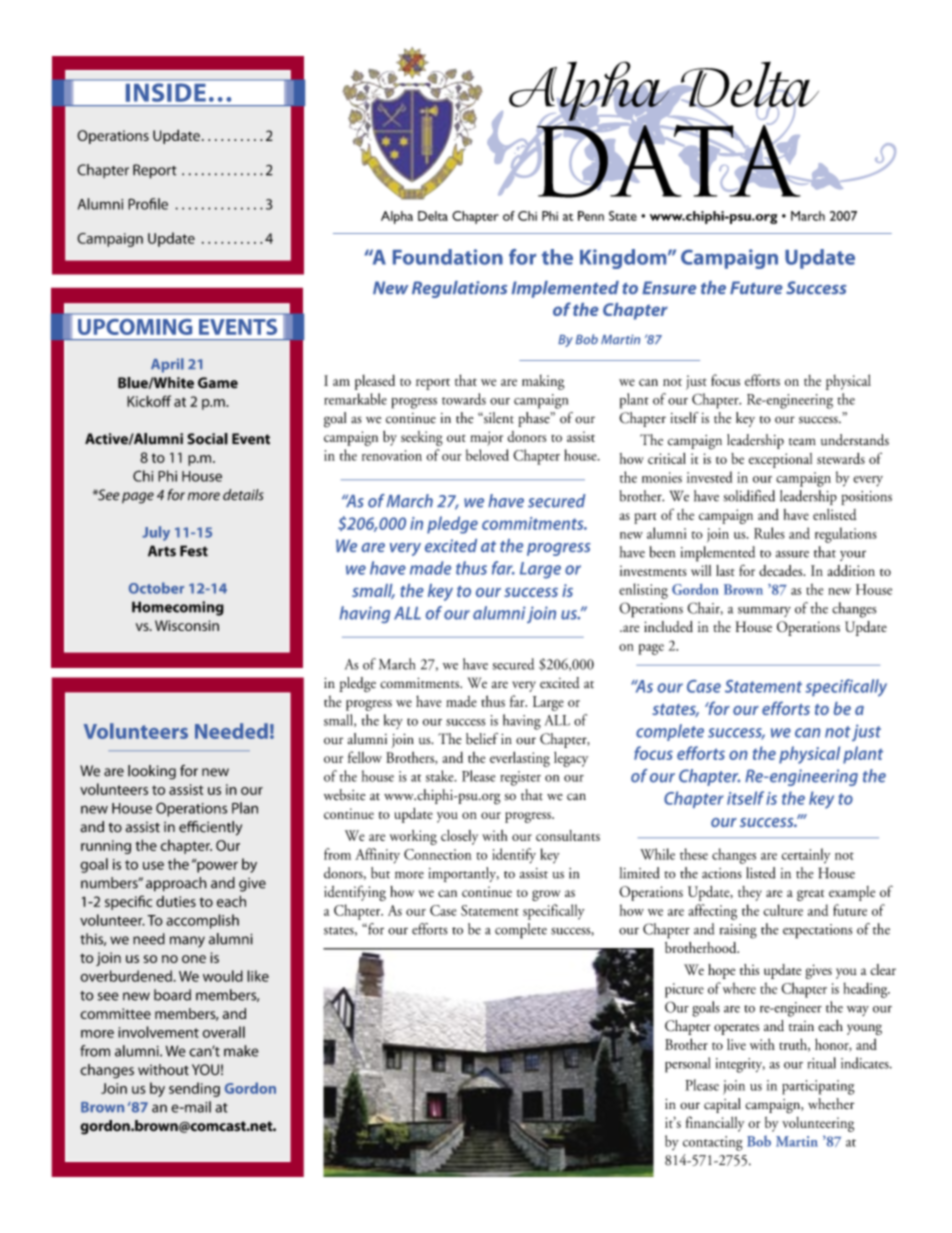 This document has height=1233, width=952. What do you see at coordinates (448, 257) in the document?
I see `Foundation` at bounding box center [448, 257].
